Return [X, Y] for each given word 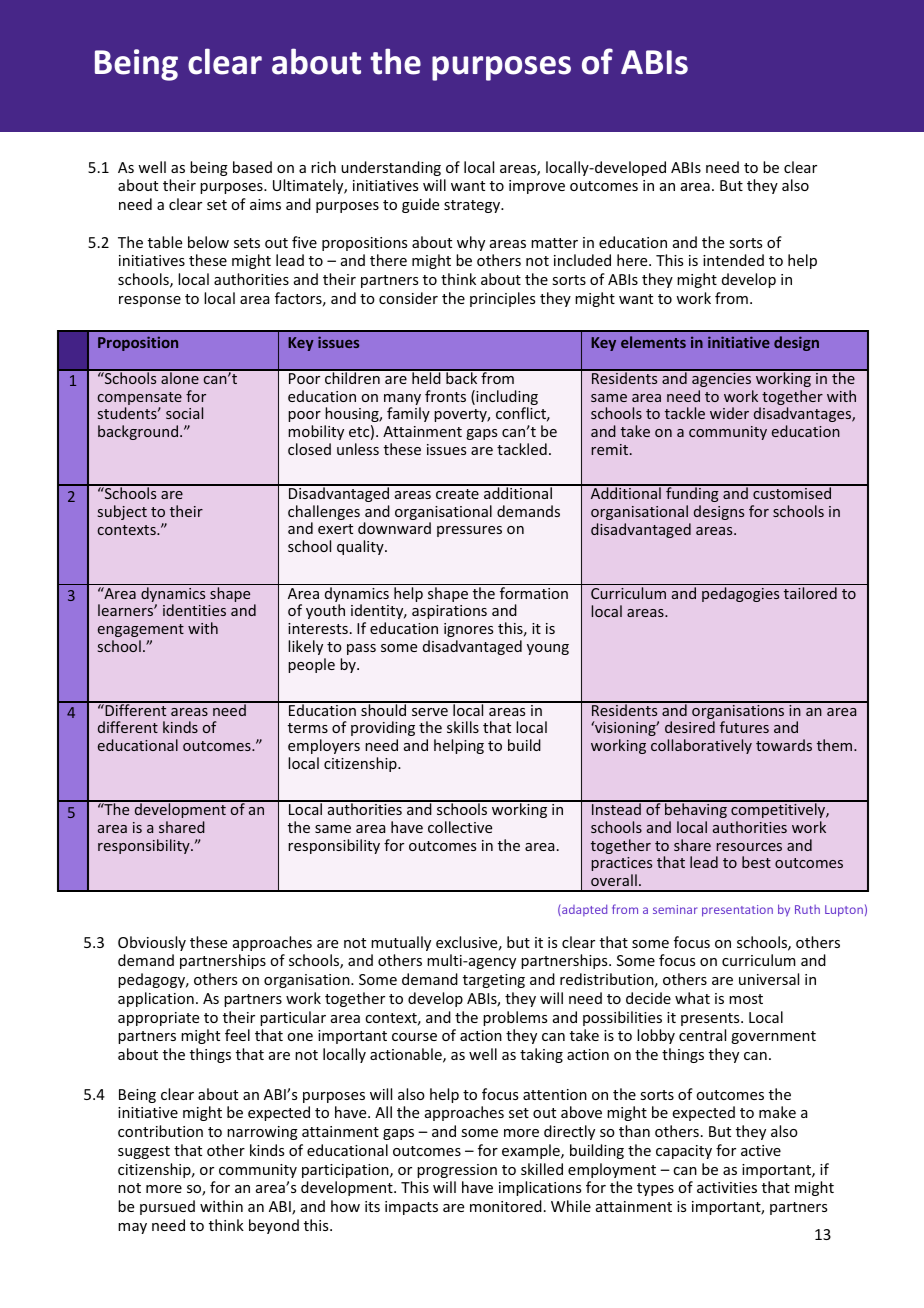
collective [460, 827]
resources [749, 847]
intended [733, 260]
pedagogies [740, 594]
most [746, 999]
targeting [494, 981]
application [156, 999]
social [184, 413]
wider [729, 413]
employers [324, 746]
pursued [167, 1207]
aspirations [449, 612]
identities [194, 610]
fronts [445, 396]
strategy [473, 206]
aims [265, 204]
